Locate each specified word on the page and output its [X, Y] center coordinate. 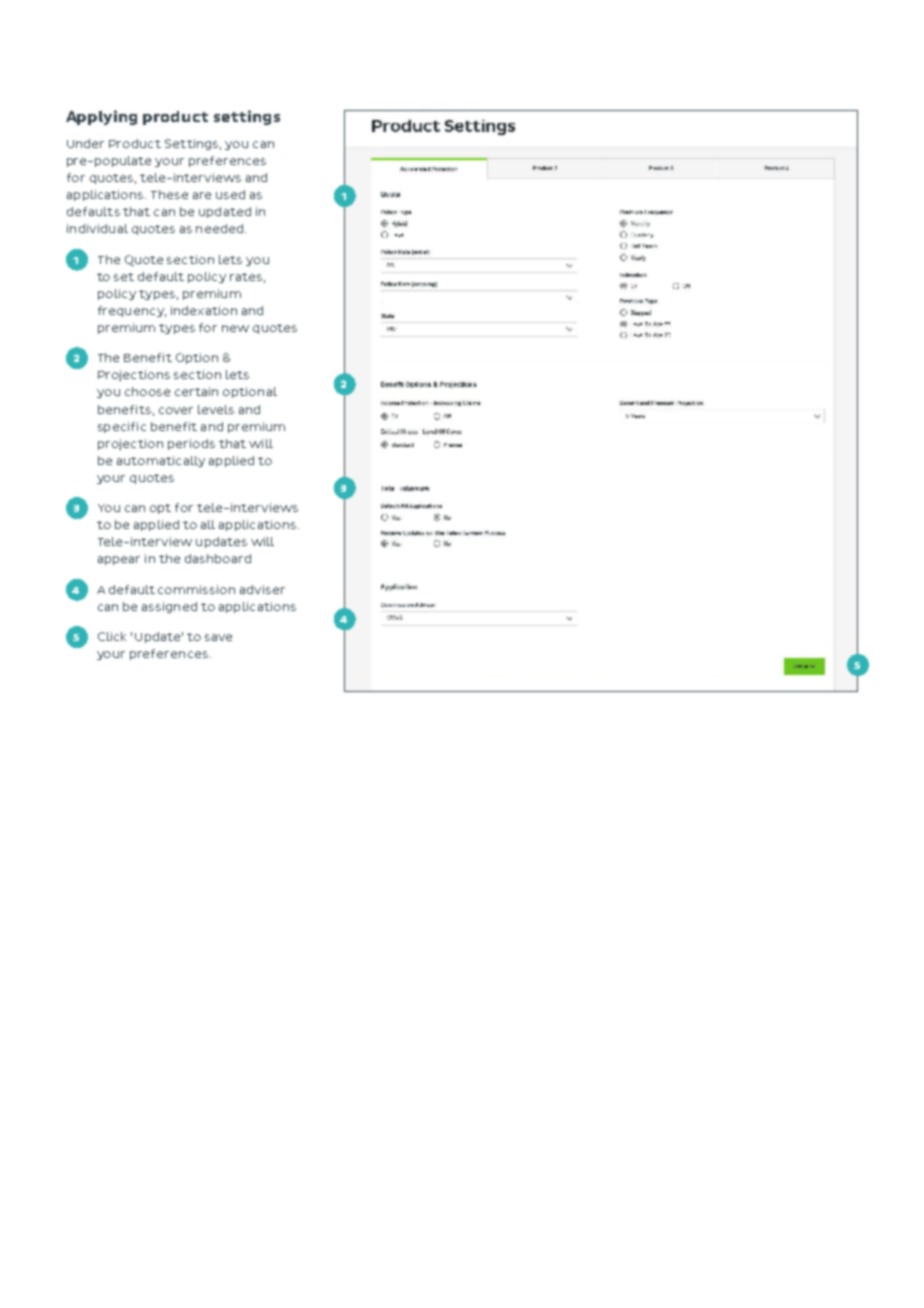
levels [216, 409]
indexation [204, 310]
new [235, 328]
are [202, 195]
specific [122, 427]
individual [97, 228]
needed [219, 228]
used [230, 194]
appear [119, 560]
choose [147, 391]
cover [176, 410]
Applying [101, 117]
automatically [161, 461]
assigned [169, 607]
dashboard [218, 558]
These [169, 194]
